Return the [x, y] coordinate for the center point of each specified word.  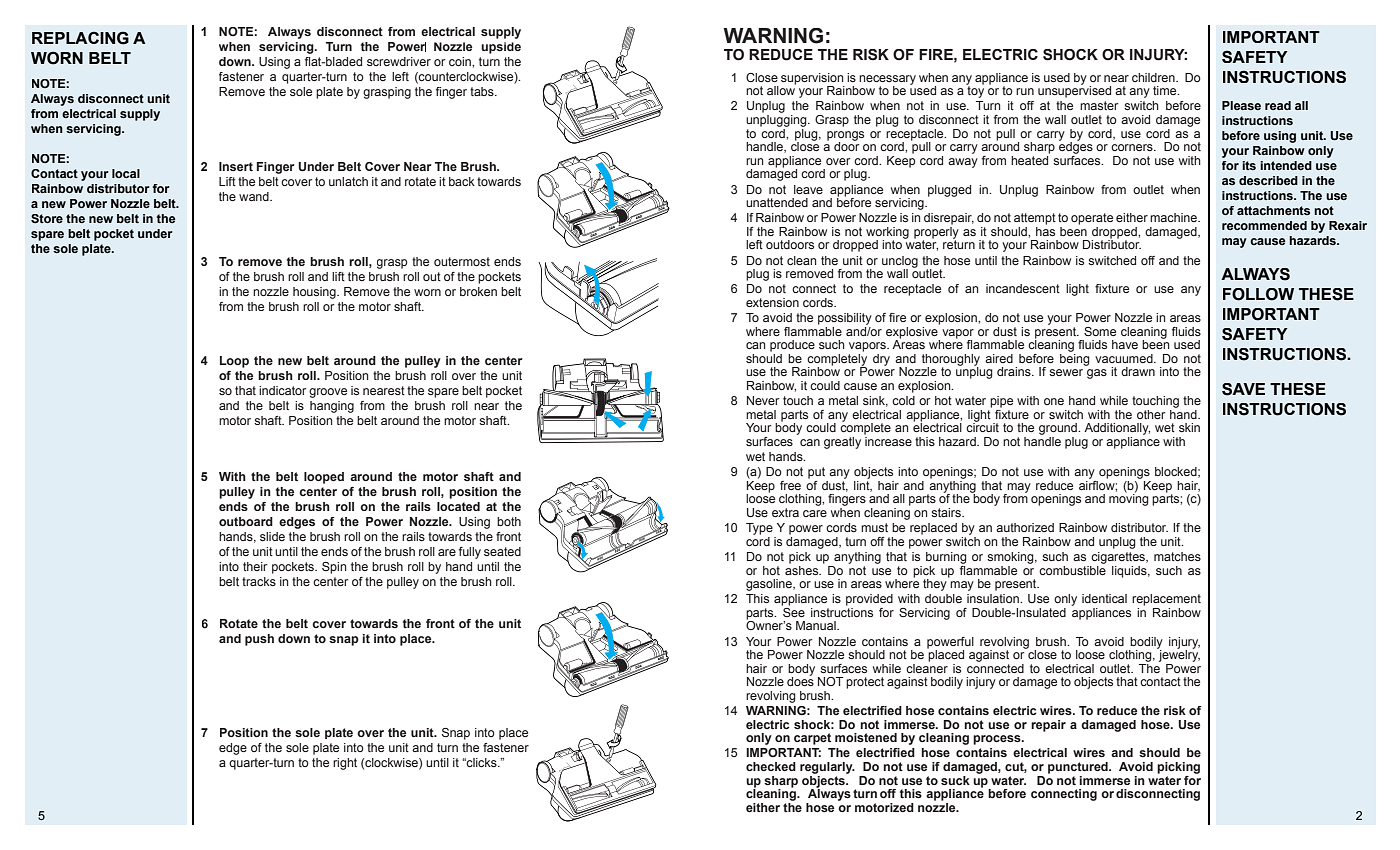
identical [1104, 598]
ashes [803, 569]
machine [1174, 217]
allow [781, 89]
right [345, 764]
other [1151, 414]
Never [763, 400]
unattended [777, 202]
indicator [282, 390]
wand [255, 196]
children [1154, 77]
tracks [259, 581]
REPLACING [80, 38]
